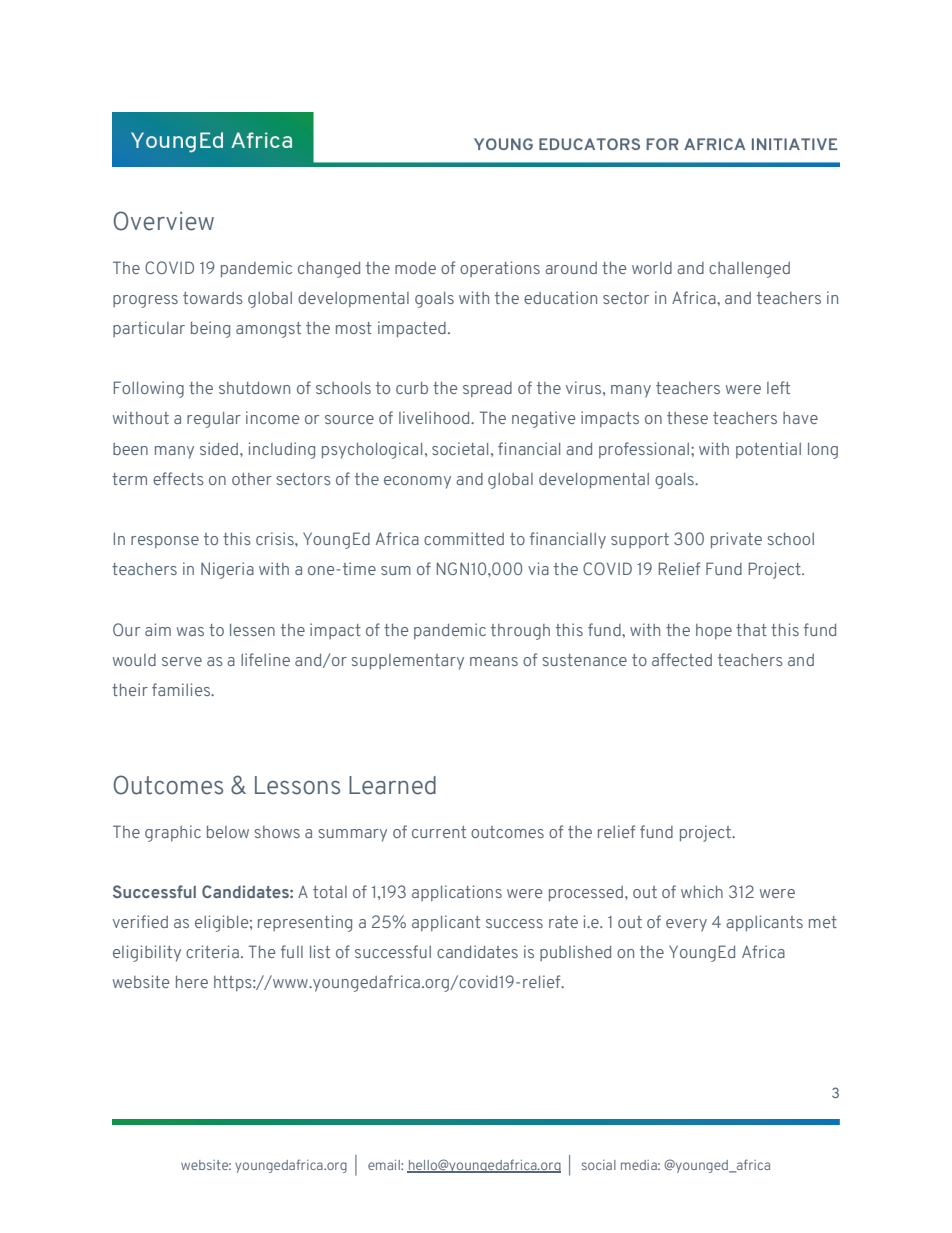  I want to click on here, so click(192, 982).
